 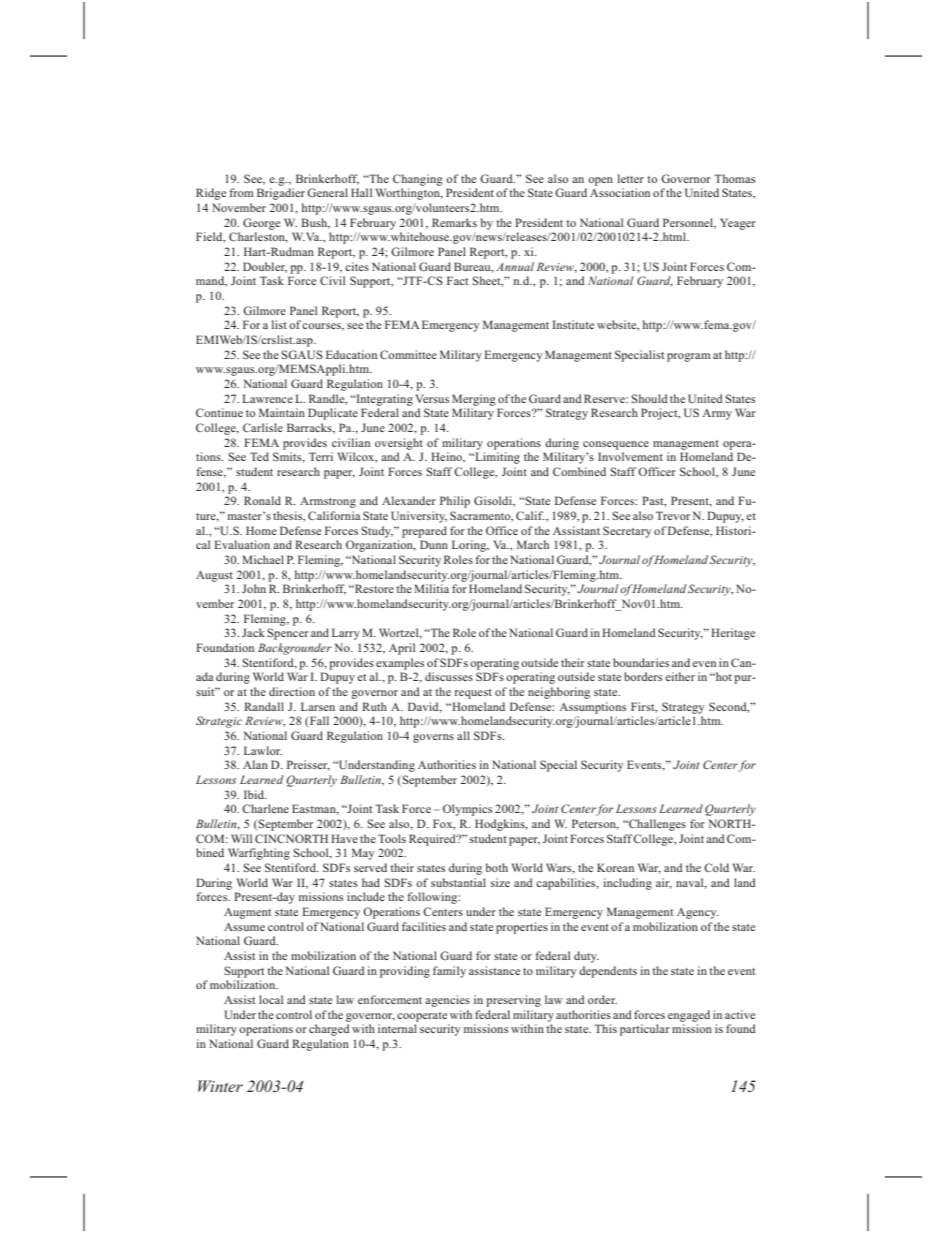 What do you see at coordinates (281, 194) in the page?
I see `Brigadier` at bounding box center [281, 194].
